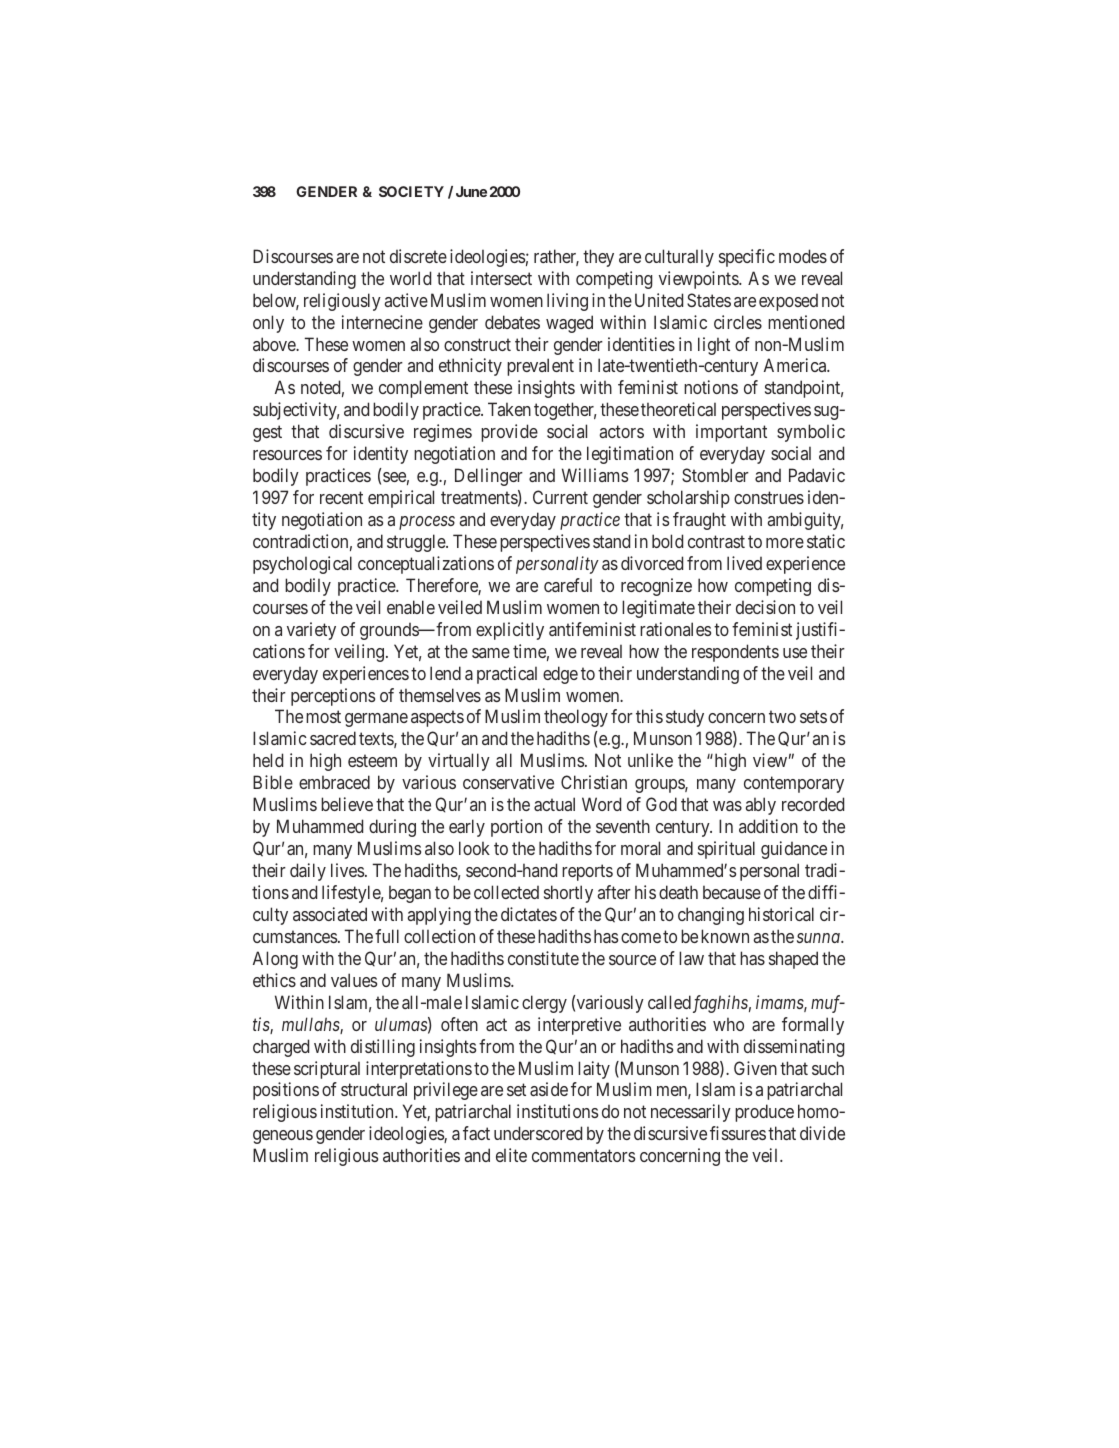  What do you see at coordinates (538, 1133) in the screenshot?
I see `underscored` at bounding box center [538, 1133].
